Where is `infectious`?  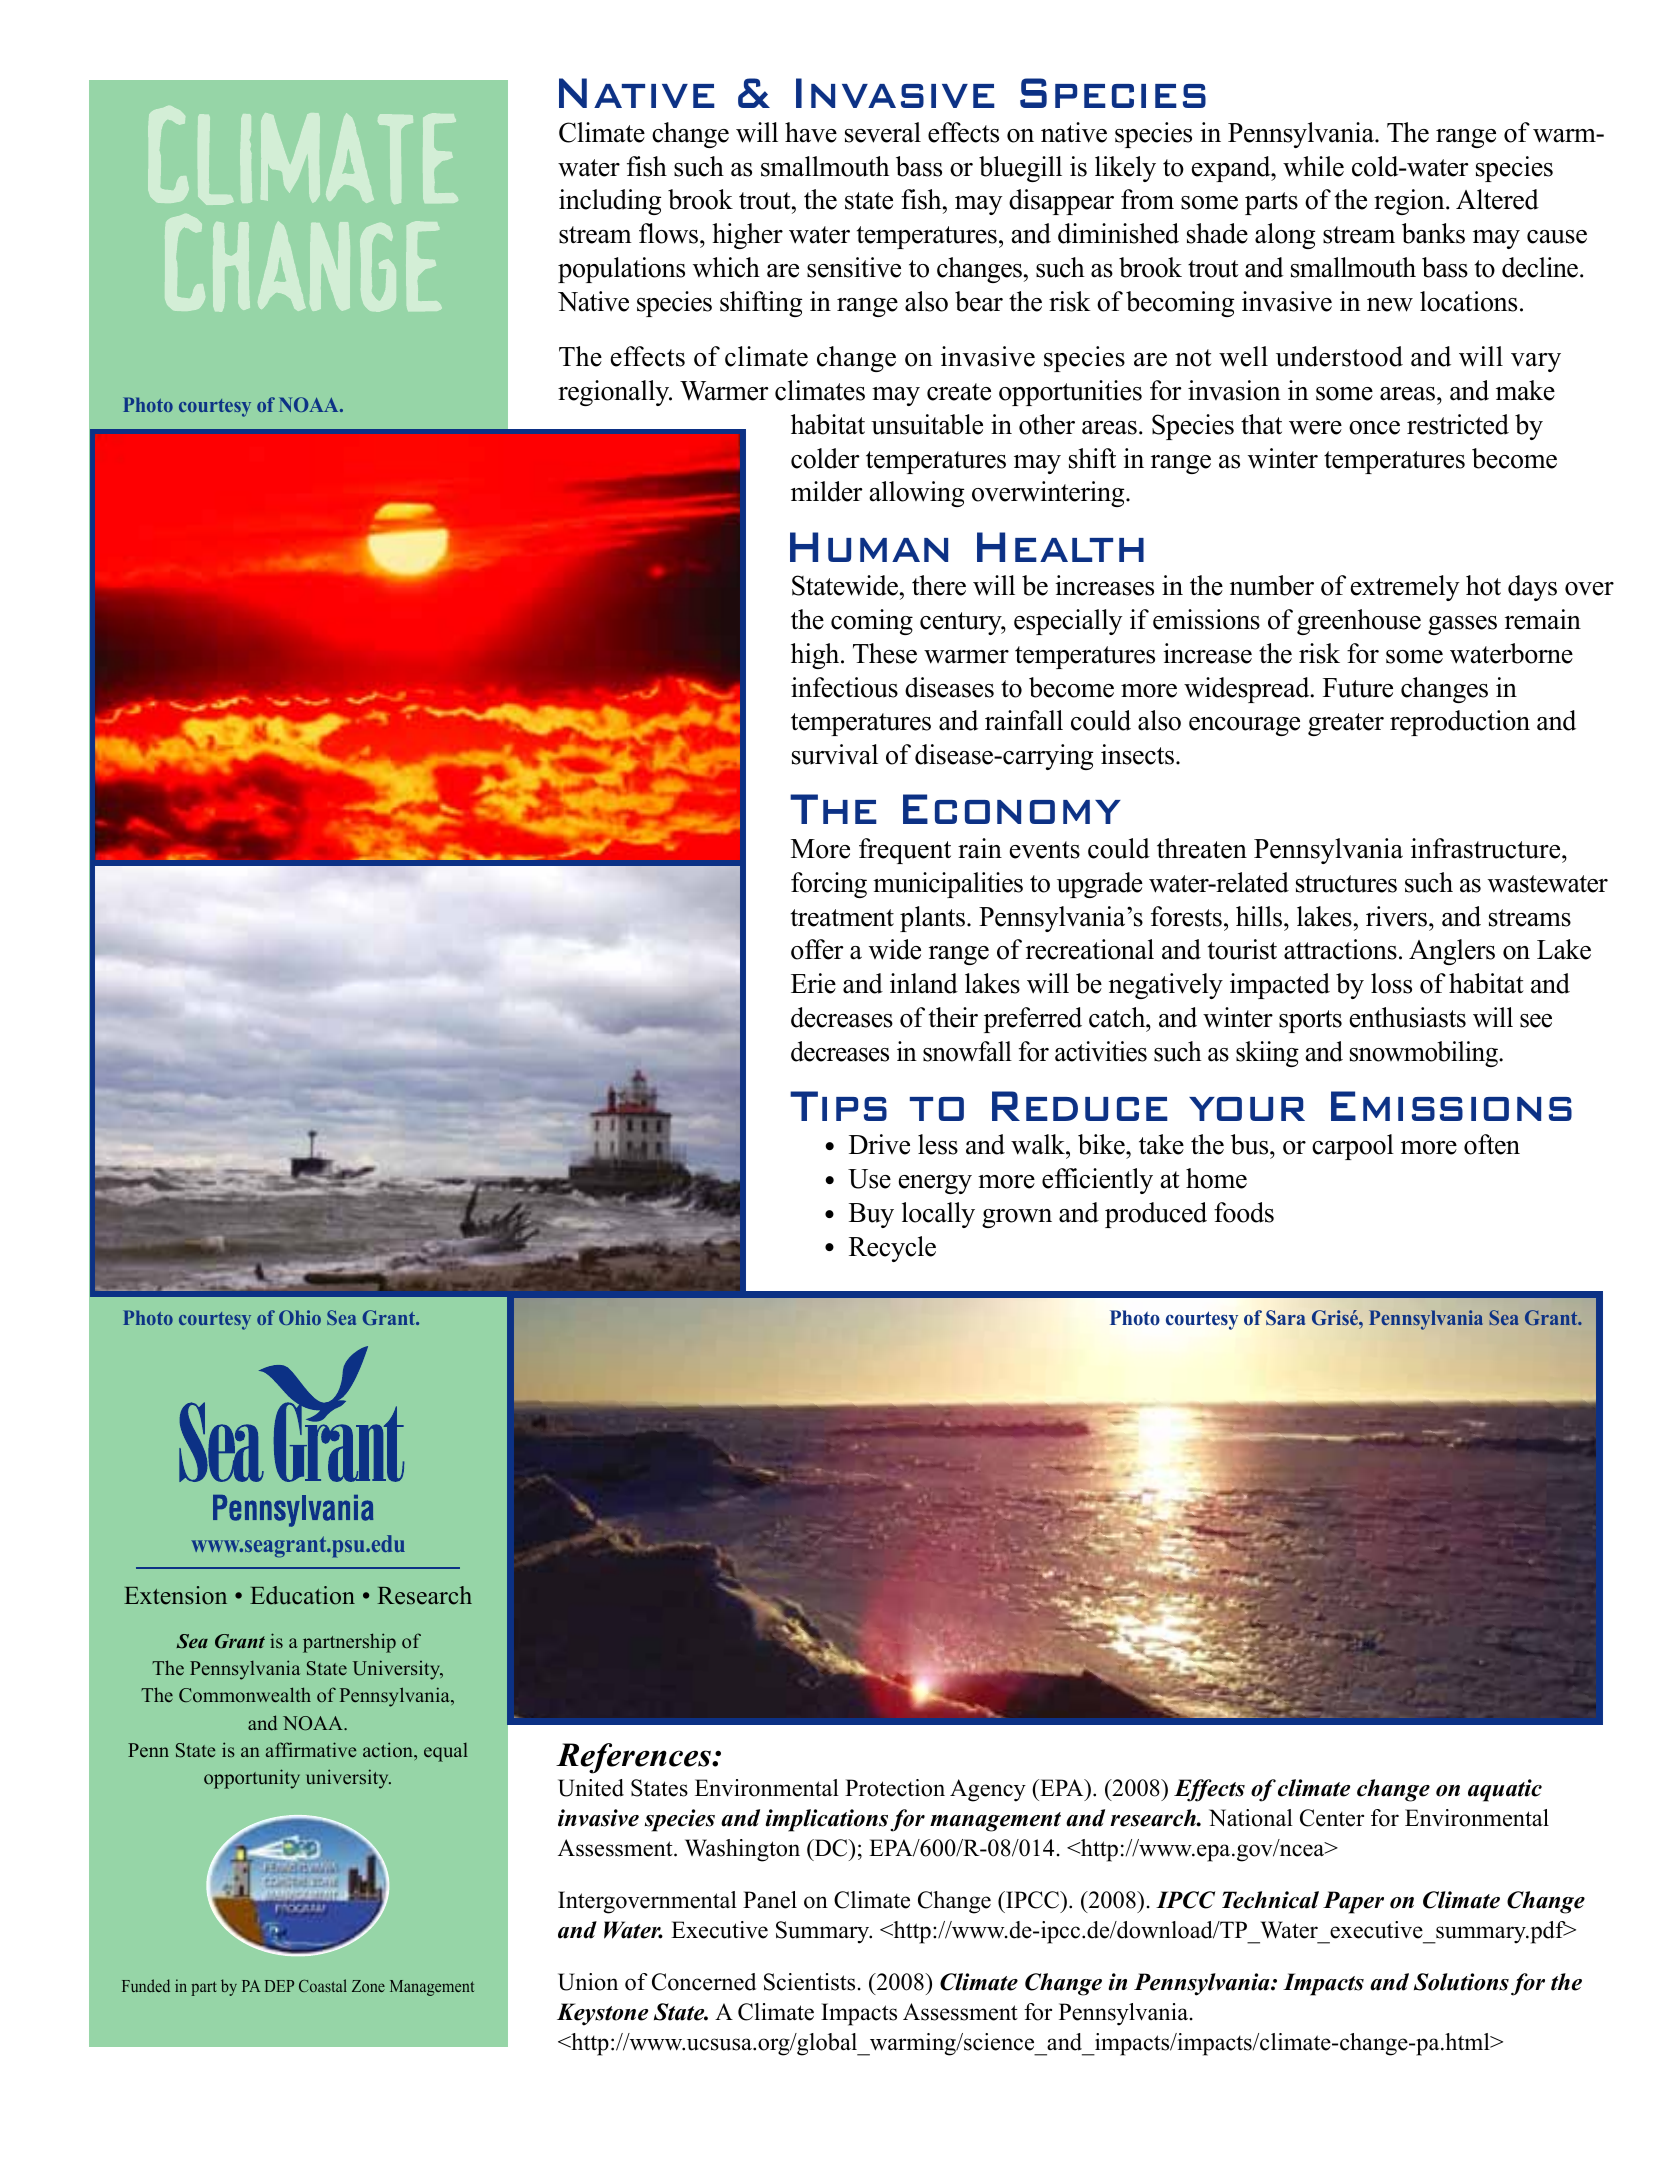 infectious is located at coordinates (844, 687).
